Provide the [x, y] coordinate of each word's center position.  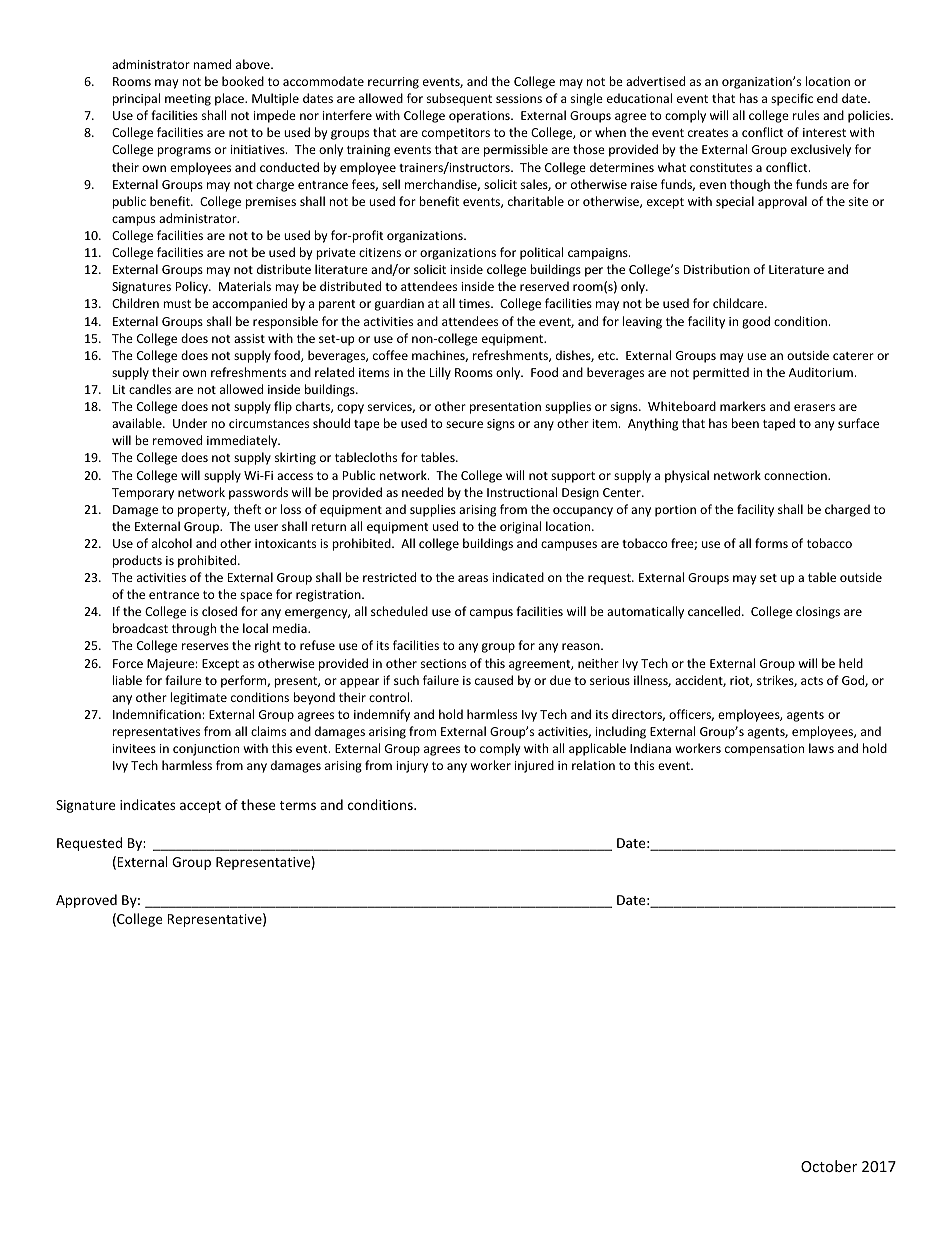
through [194, 629]
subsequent [459, 99]
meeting [188, 100]
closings [818, 612]
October [829, 1166]
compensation [764, 750]
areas [473, 578]
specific [792, 99]
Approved [86, 901]
